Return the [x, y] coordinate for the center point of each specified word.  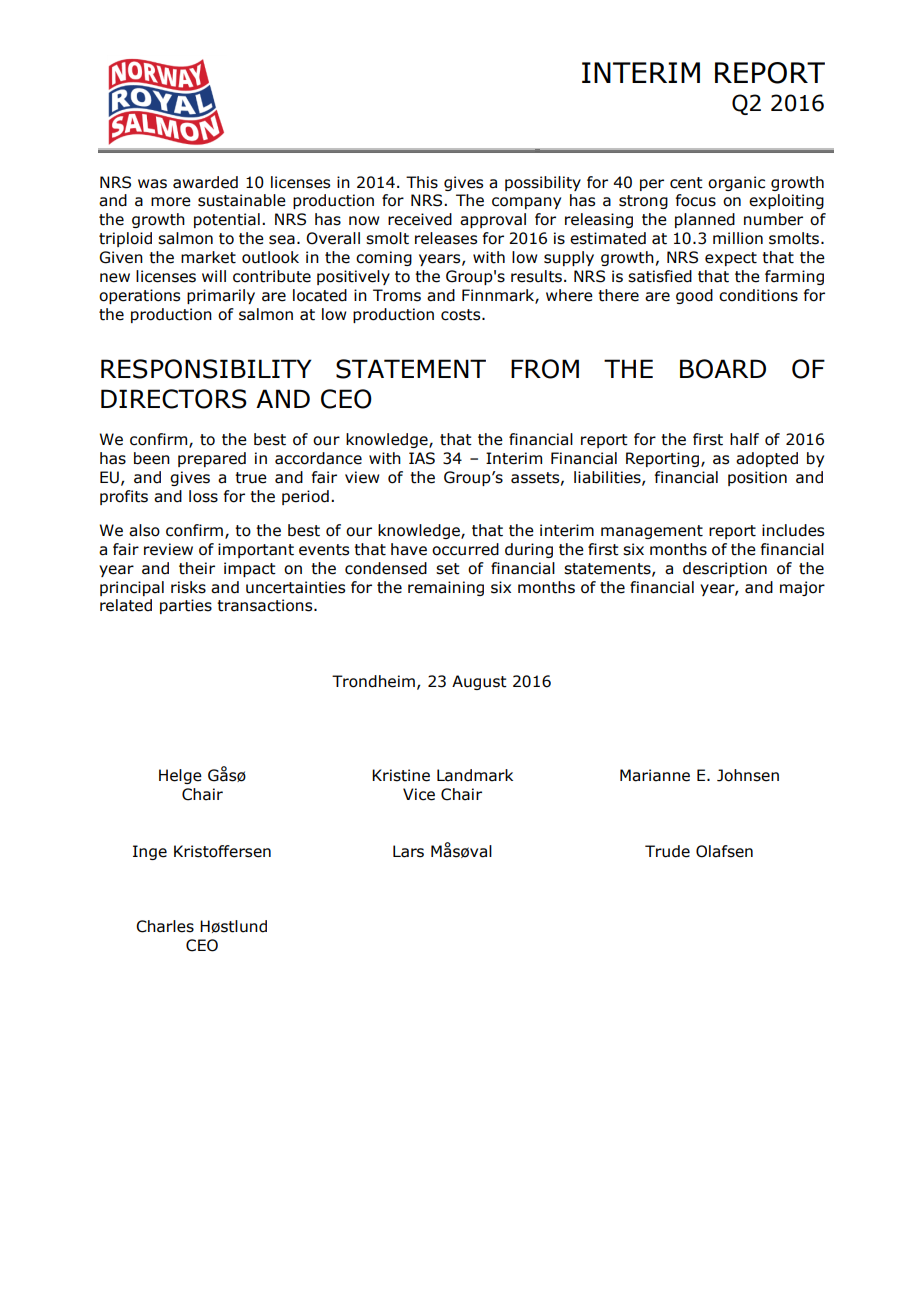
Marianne [655, 775]
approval [493, 220]
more [171, 202]
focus [696, 200]
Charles [165, 926]
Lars [408, 851]
